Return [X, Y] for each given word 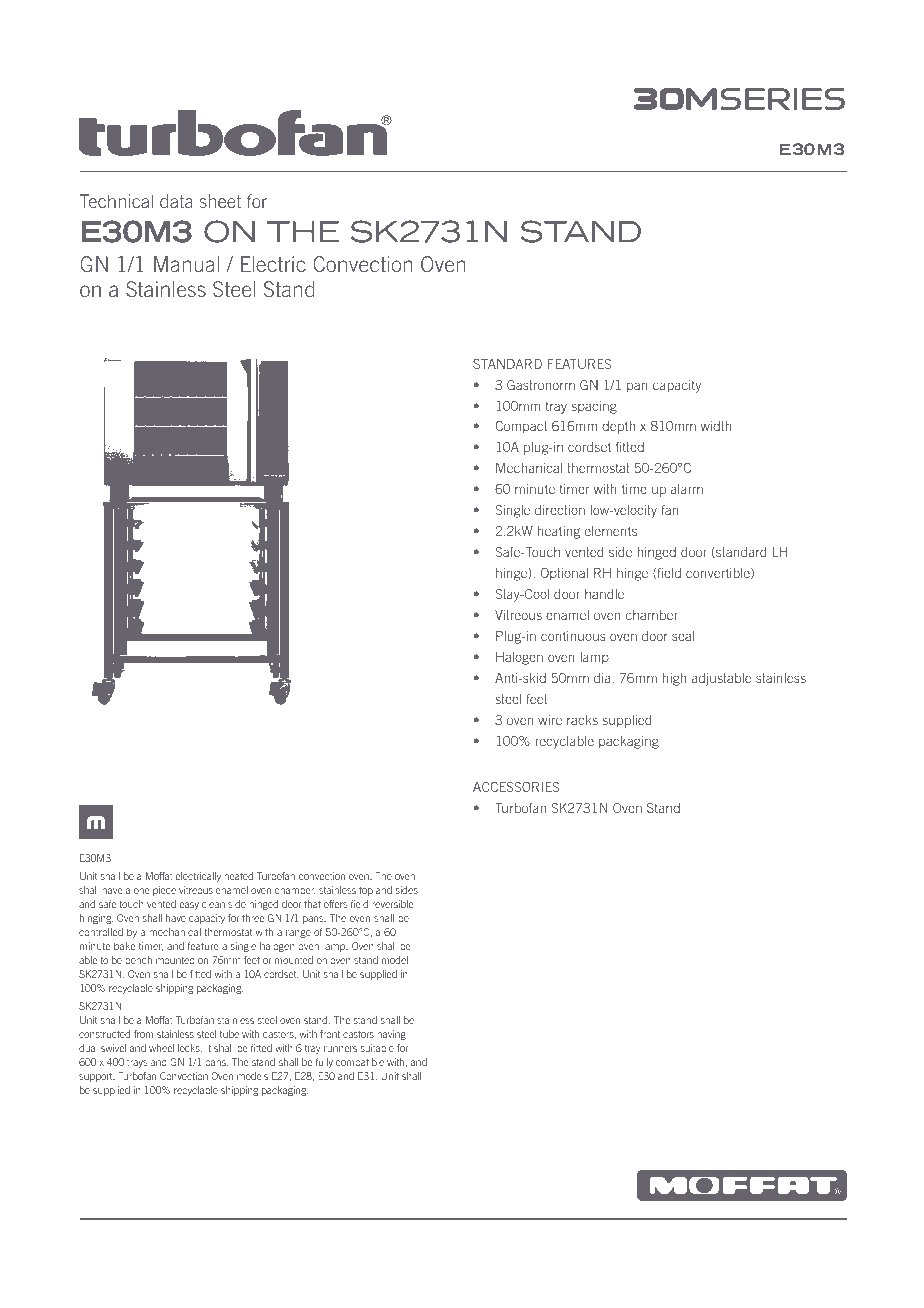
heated [238, 876]
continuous [573, 636]
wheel [161, 1048]
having [391, 1035]
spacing [594, 407]
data [176, 201]
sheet [220, 201]
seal [683, 636]
